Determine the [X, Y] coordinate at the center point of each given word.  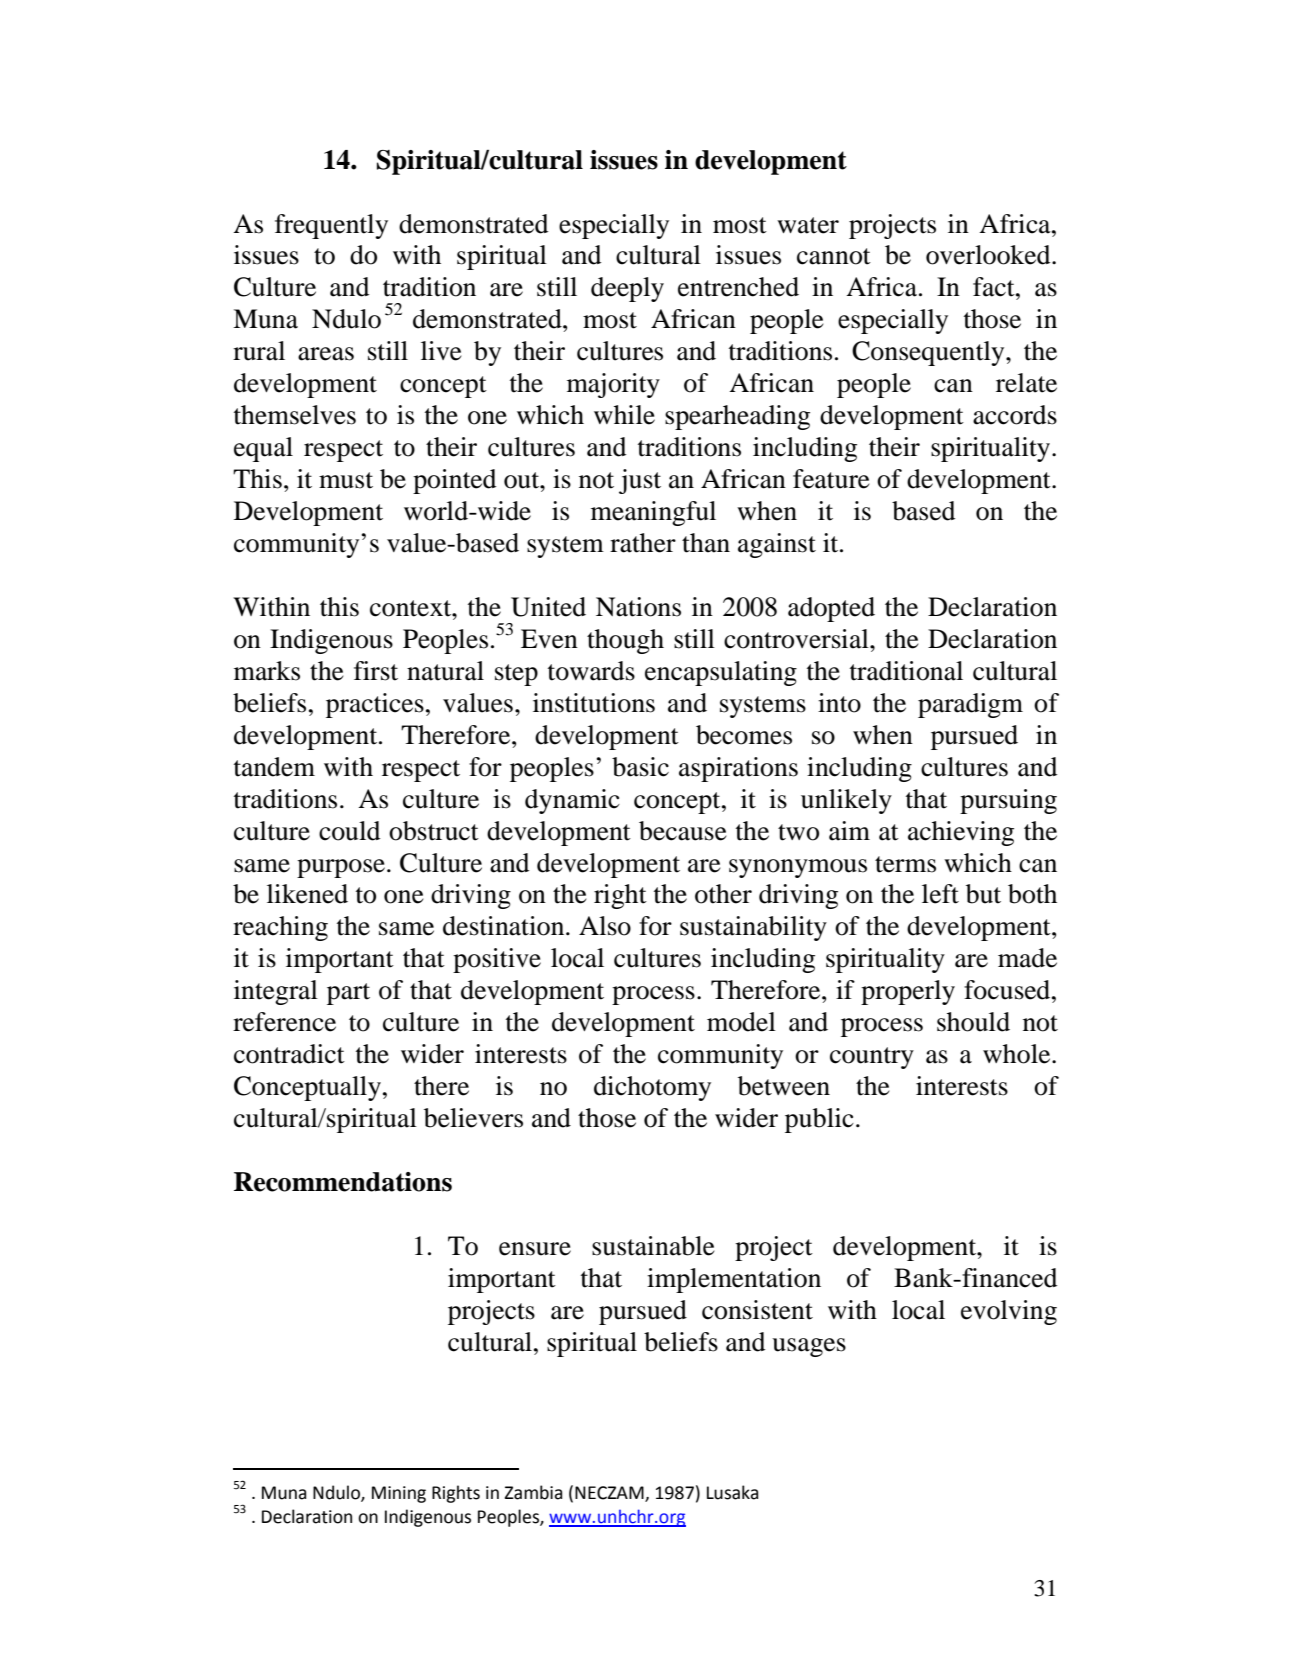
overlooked [989, 255]
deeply [627, 289]
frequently [331, 226]
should [973, 1022]
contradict [289, 1054]
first [376, 671]
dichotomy [652, 1088]
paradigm [970, 705]
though [625, 641]
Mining [399, 1494]
